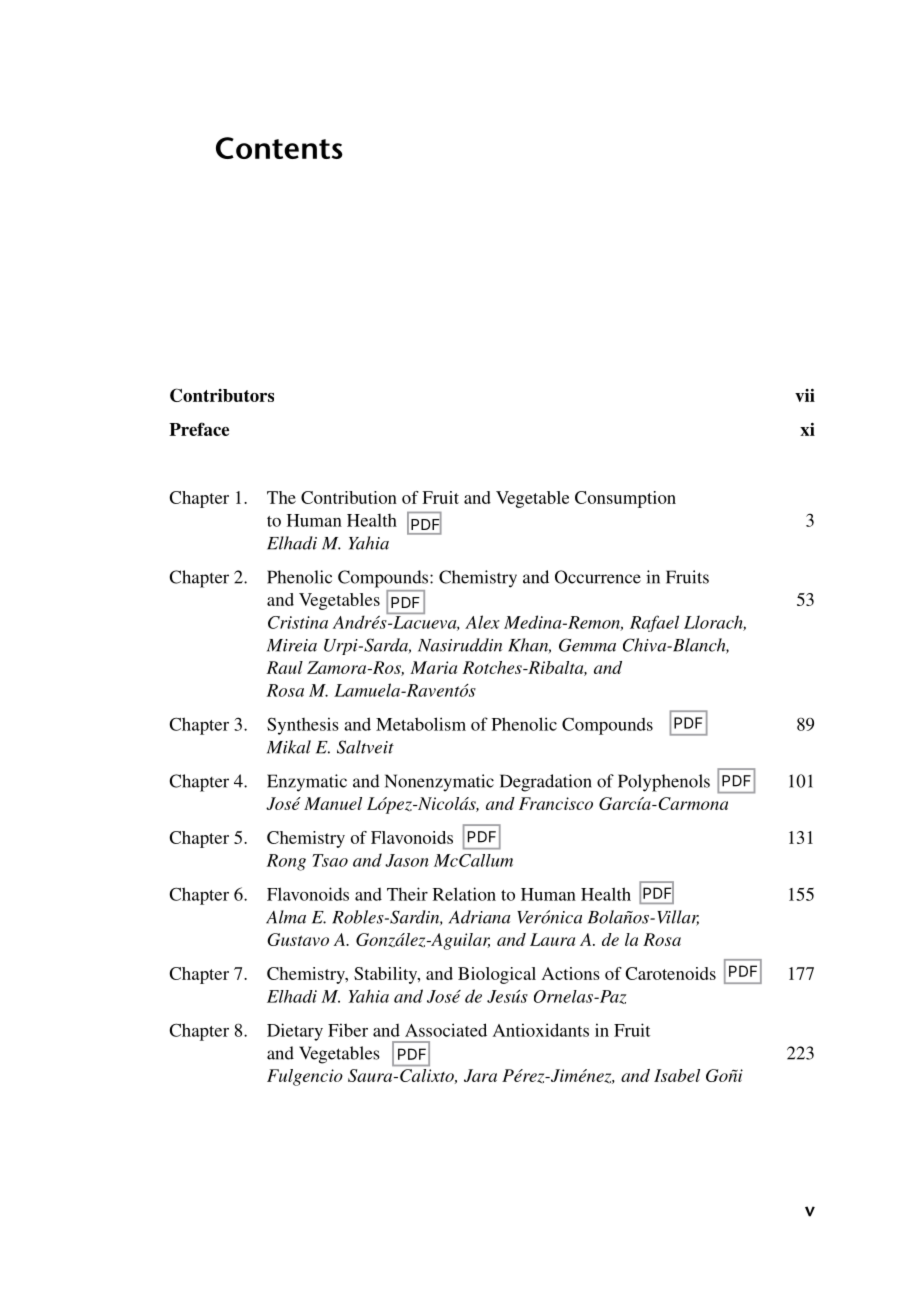  I want to click on Contributors, so click(222, 395).
